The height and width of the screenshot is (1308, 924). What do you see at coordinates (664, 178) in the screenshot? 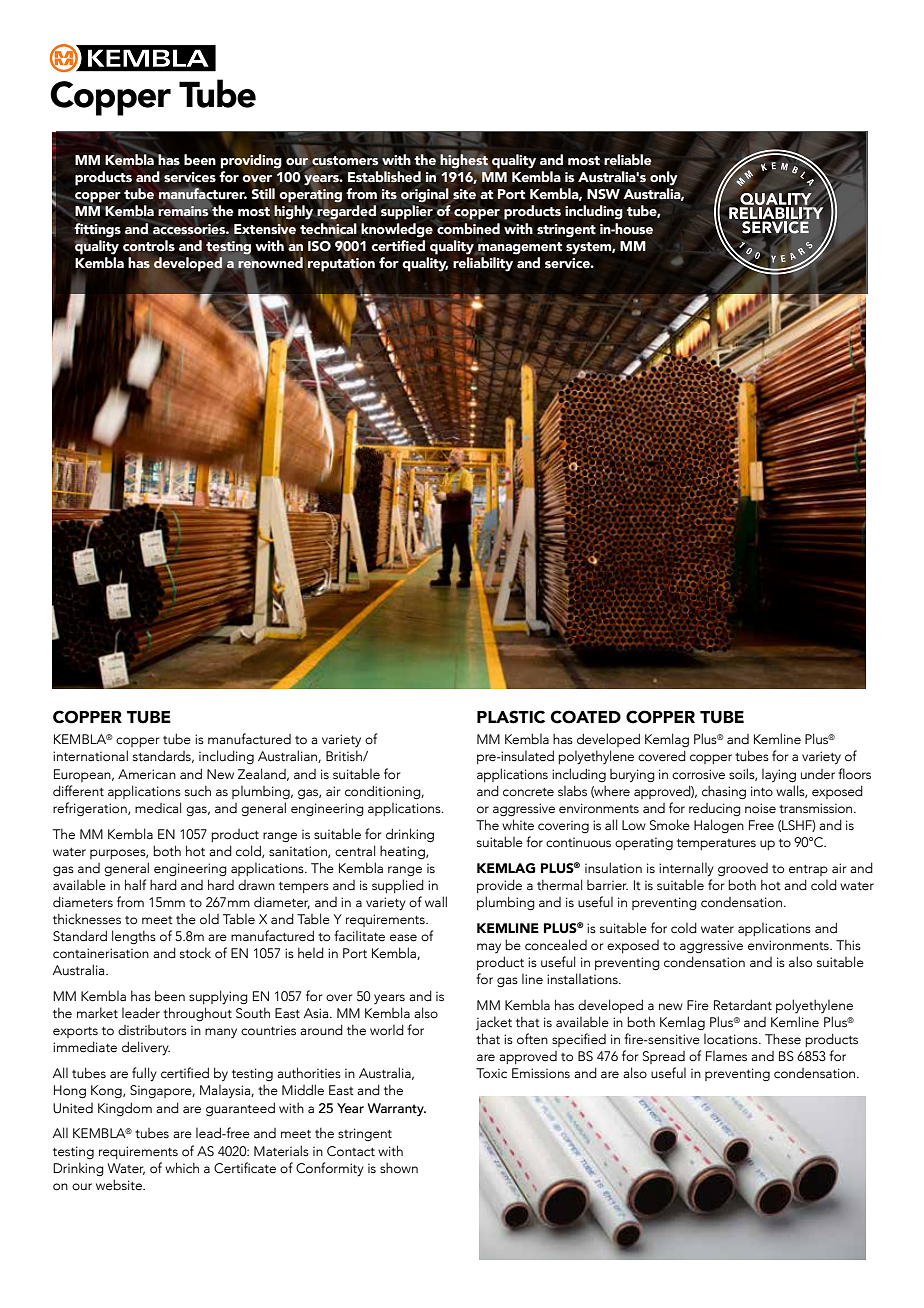
I see `only` at bounding box center [664, 178].
